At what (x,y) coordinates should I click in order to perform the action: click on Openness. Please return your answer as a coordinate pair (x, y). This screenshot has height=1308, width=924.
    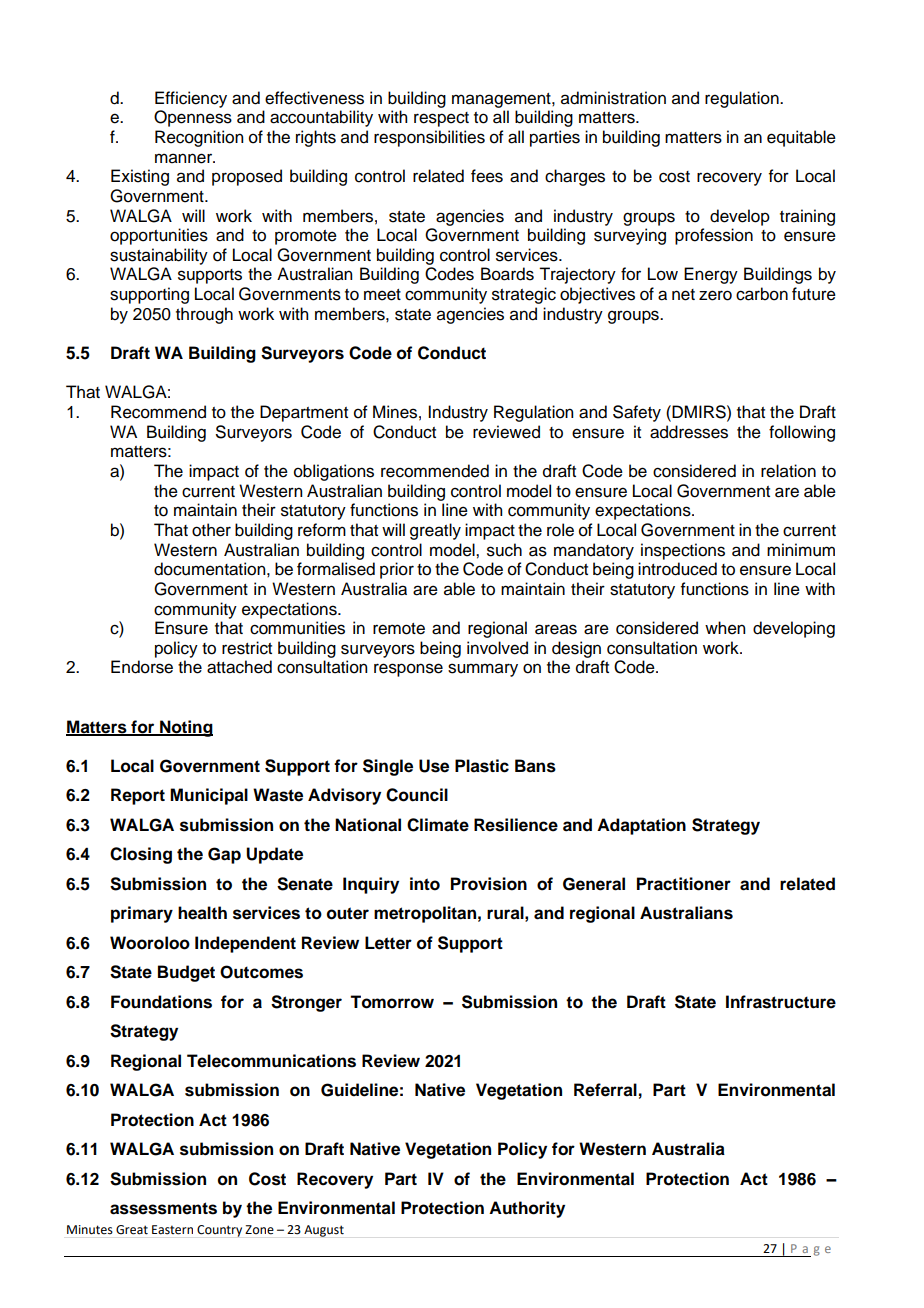
    Looking at the image, I should click on (193, 118).
